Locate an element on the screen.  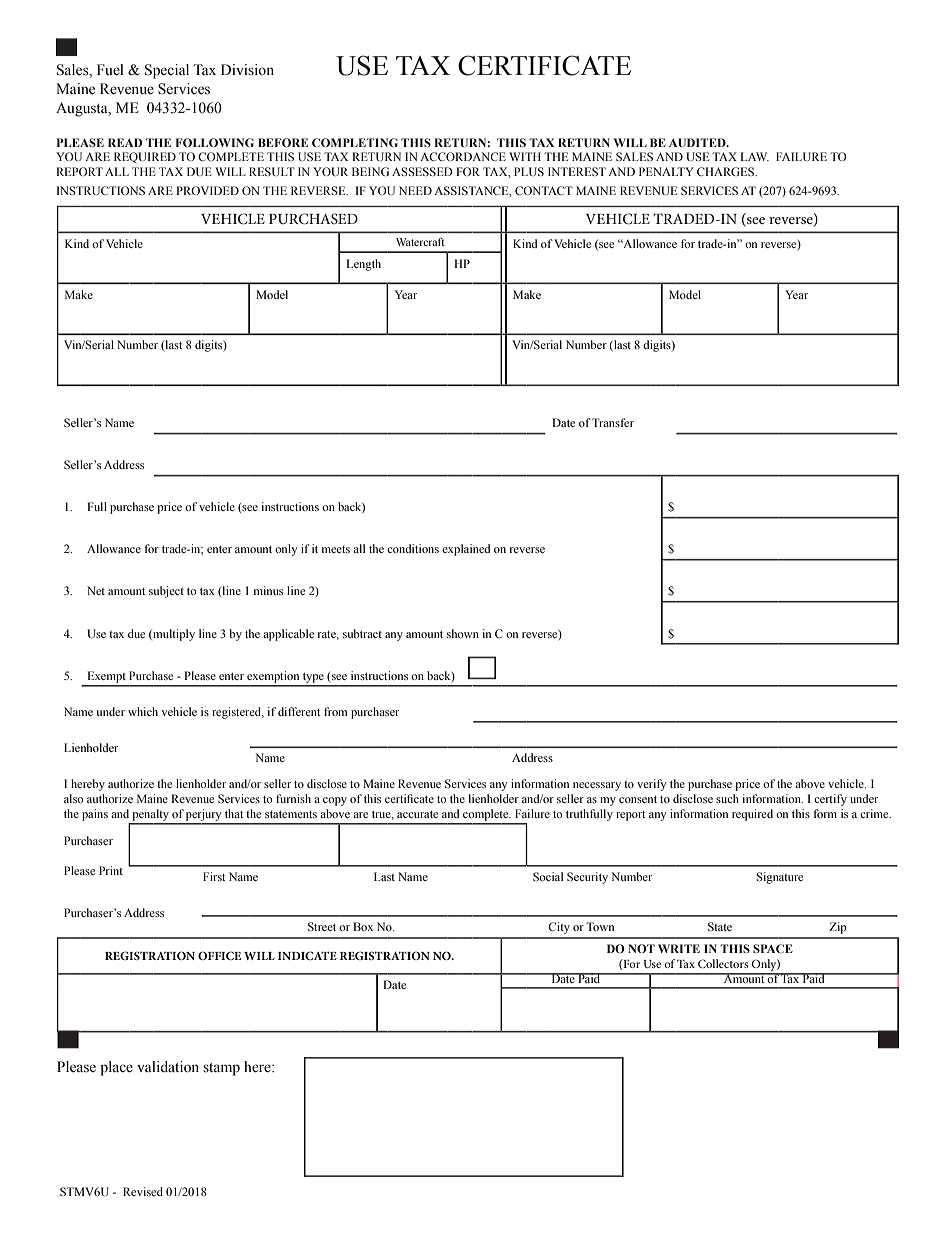
Revised is located at coordinates (143, 1191).
